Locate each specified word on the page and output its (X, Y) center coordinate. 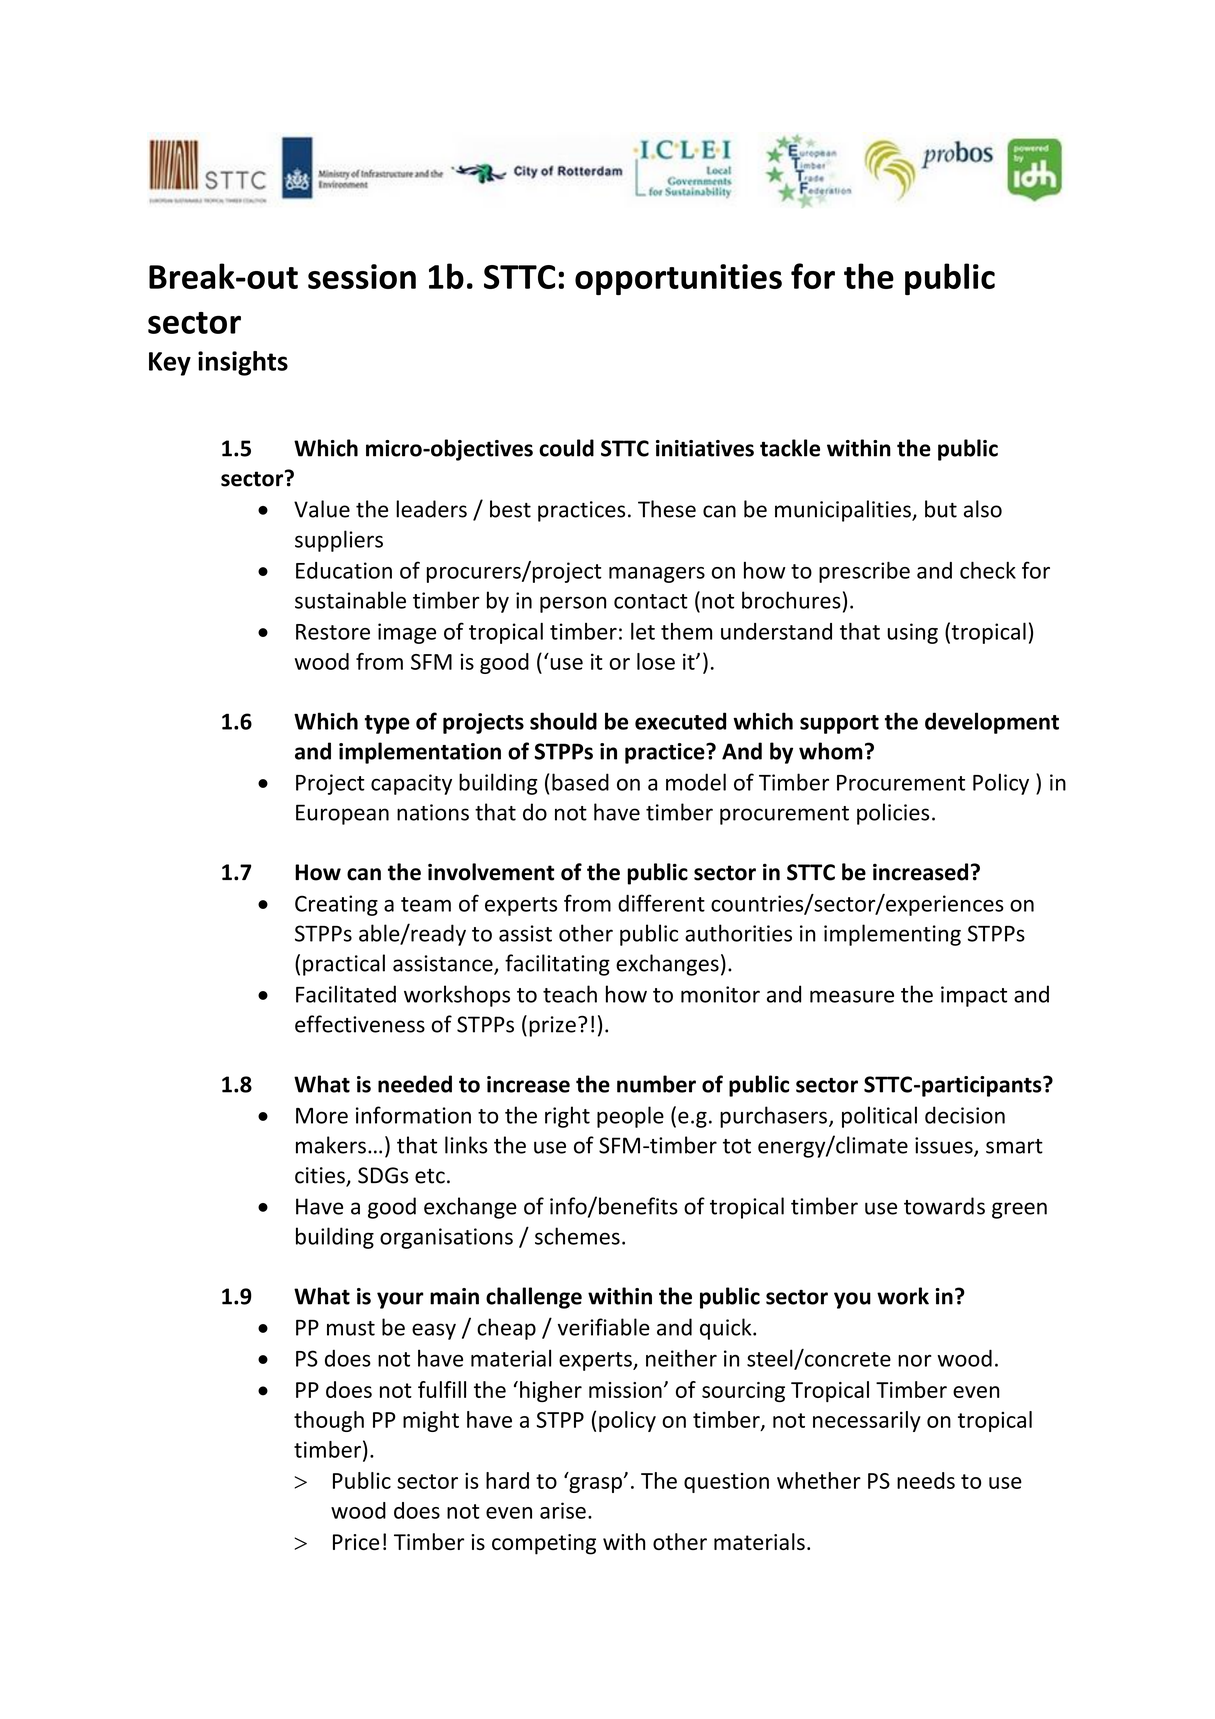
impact (974, 996)
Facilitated (346, 994)
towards (944, 1206)
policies (893, 814)
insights (243, 363)
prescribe (864, 572)
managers (657, 575)
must (351, 1328)
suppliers (339, 541)
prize (552, 1026)
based (580, 782)
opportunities (678, 279)
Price (356, 1542)
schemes (577, 1236)
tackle (790, 448)
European (342, 814)
